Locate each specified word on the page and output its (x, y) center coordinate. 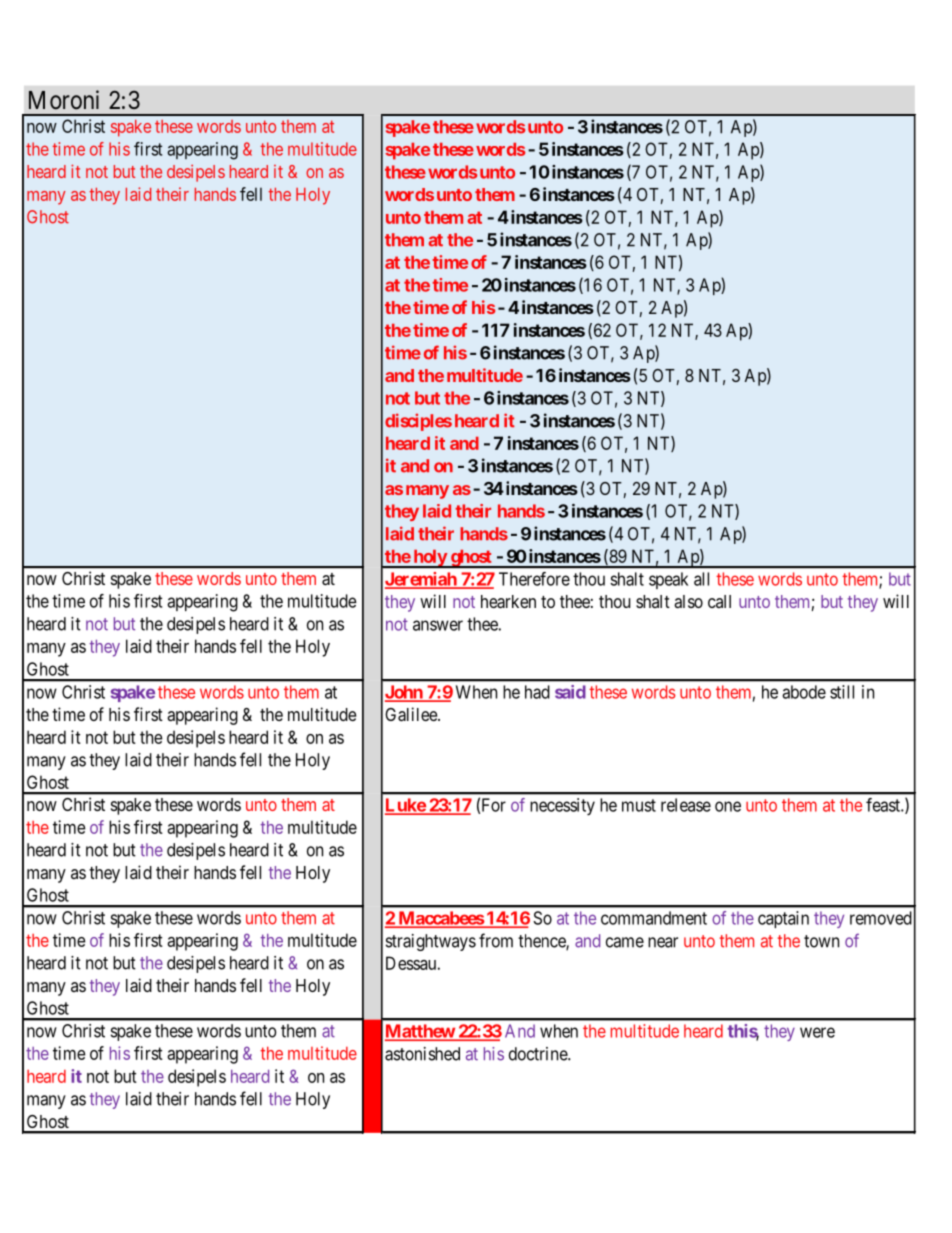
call (719, 601)
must (639, 805)
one (728, 806)
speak (668, 580)
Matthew (420, 1032)
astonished (422, 1054)
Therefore (534, 579)
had (537, 692)
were (817, 1032)
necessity (562, 807)
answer (438, 625)
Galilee (412, 714)
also (688, 601)
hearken (508, 602)
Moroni (64, 100)
